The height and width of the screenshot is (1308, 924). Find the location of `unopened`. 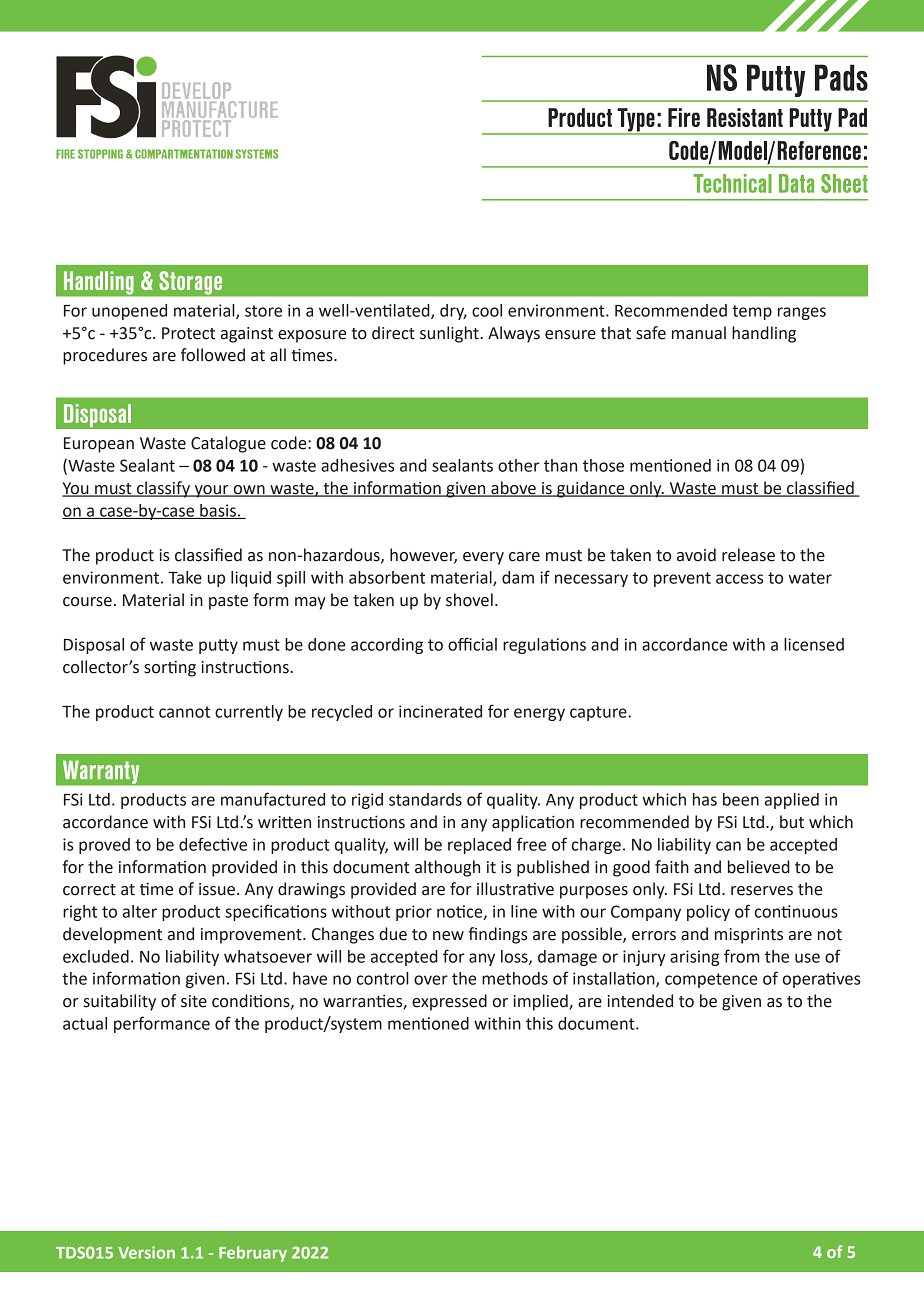

unopened is located at coordinates (129, 312).
